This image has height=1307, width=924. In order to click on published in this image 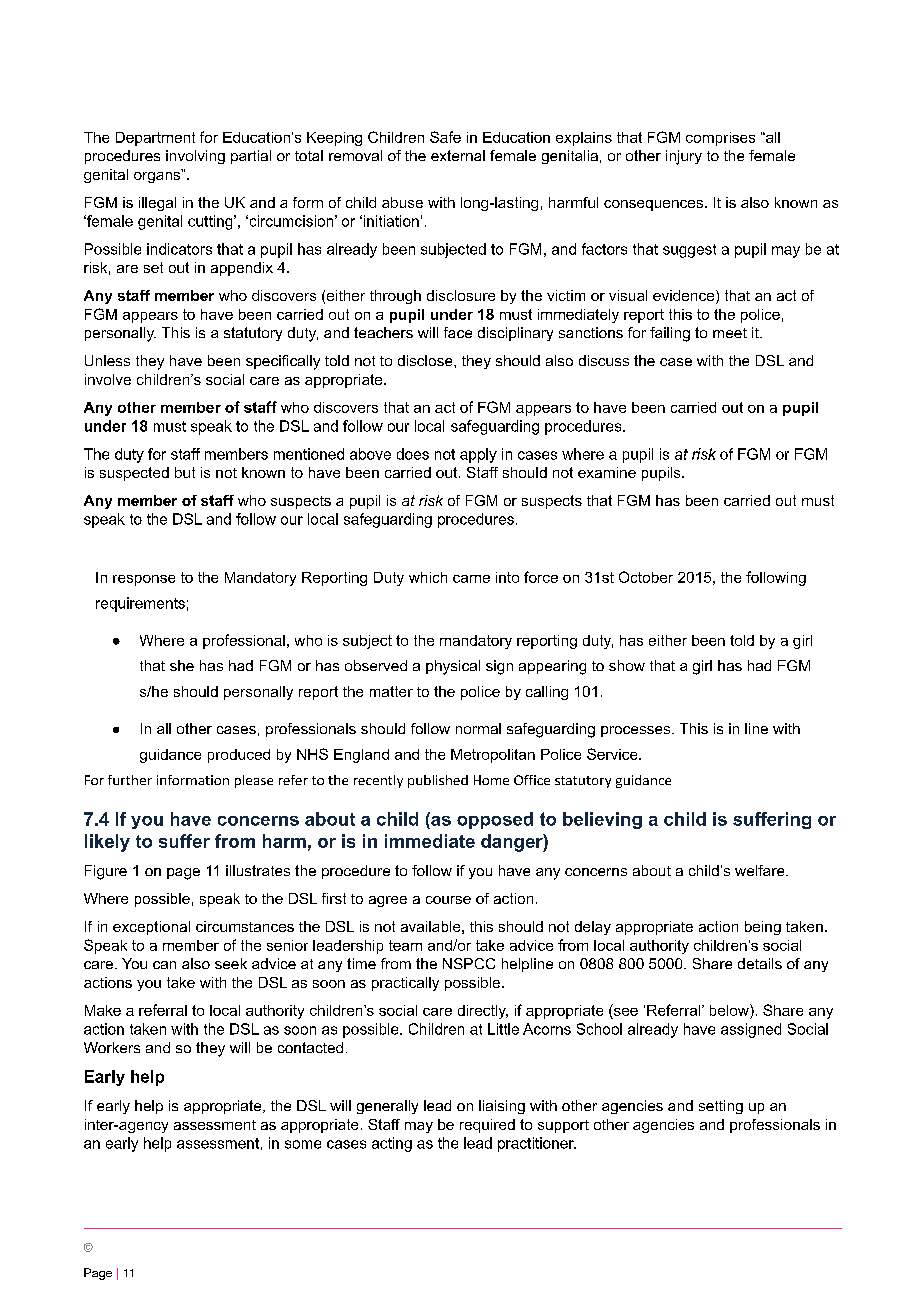, I will do `click(438, 781)`.
